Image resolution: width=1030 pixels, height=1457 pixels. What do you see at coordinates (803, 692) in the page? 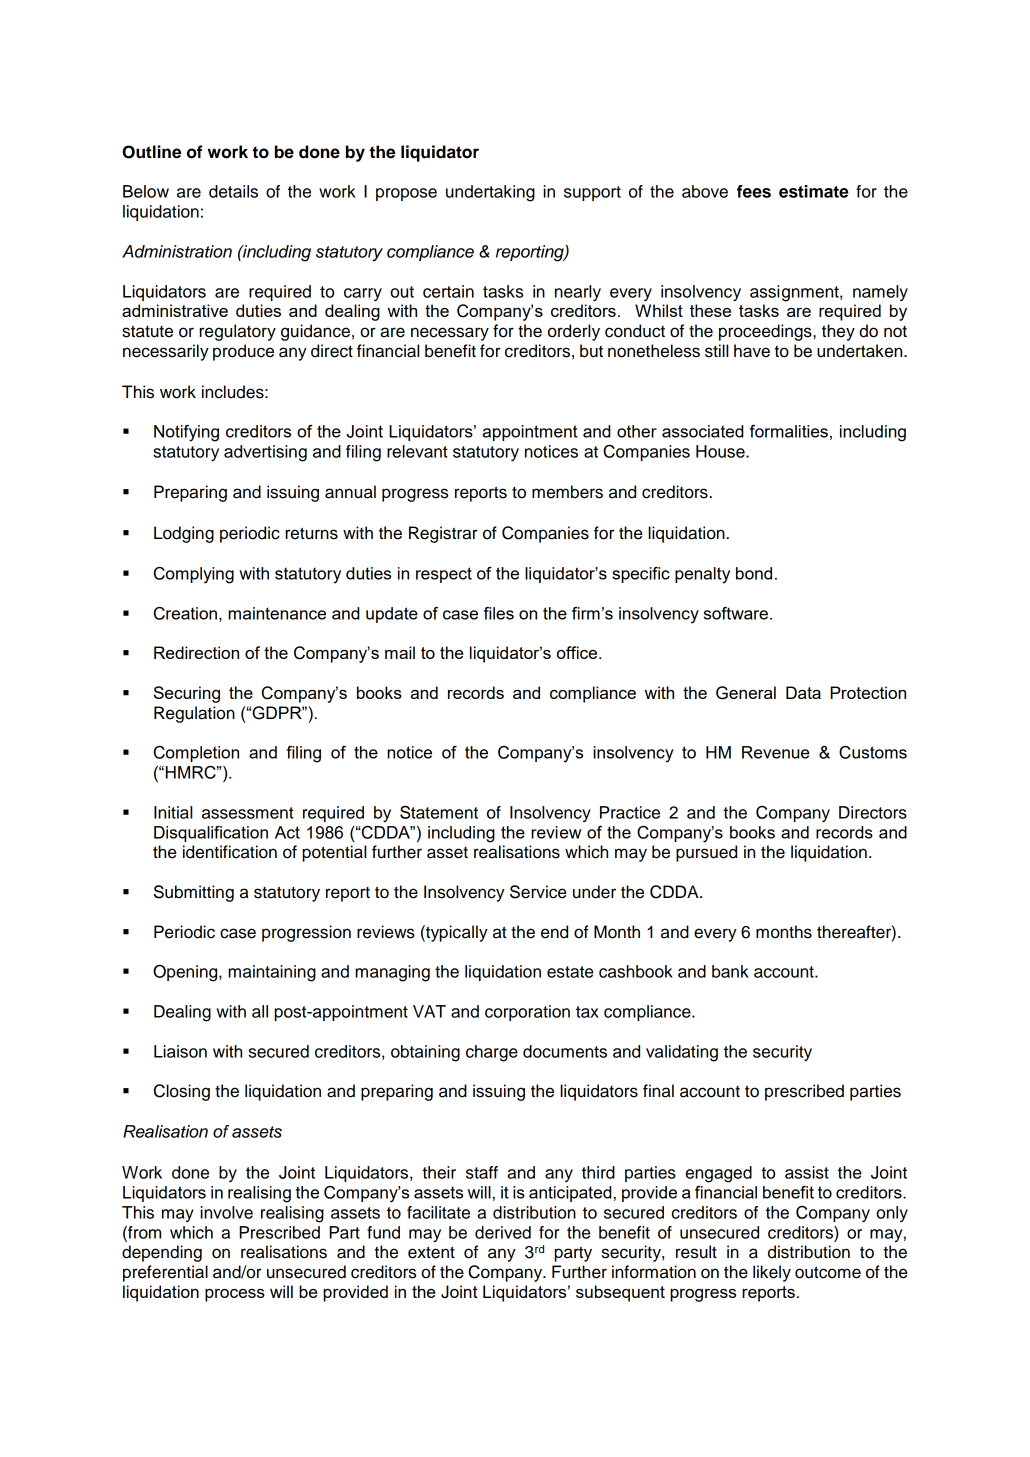
I see `Data` at bounding box center [803, 692].
